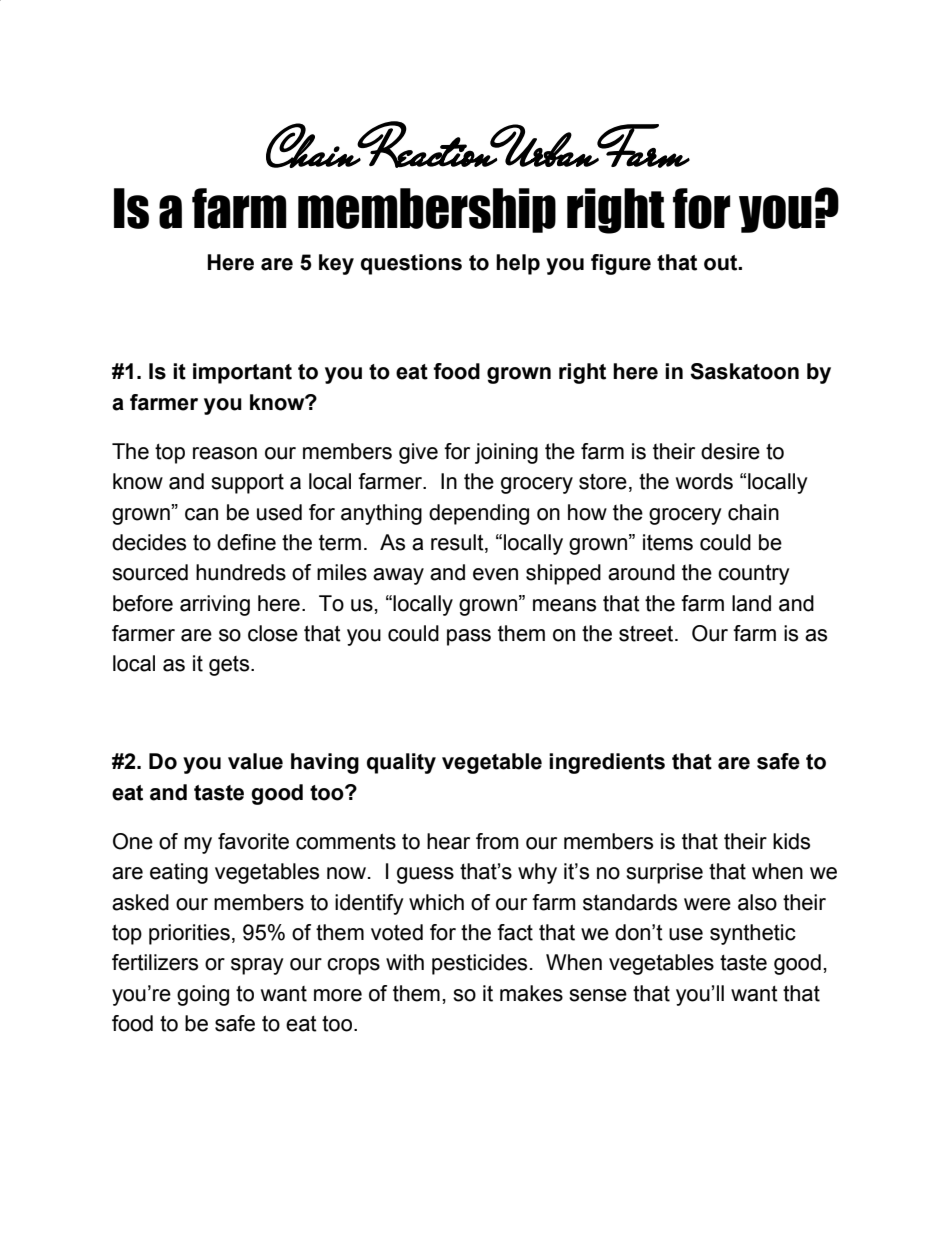  What do you see at coordinates (469, 637) in the page?
I see `pass` at bounding box center [469, 637].
